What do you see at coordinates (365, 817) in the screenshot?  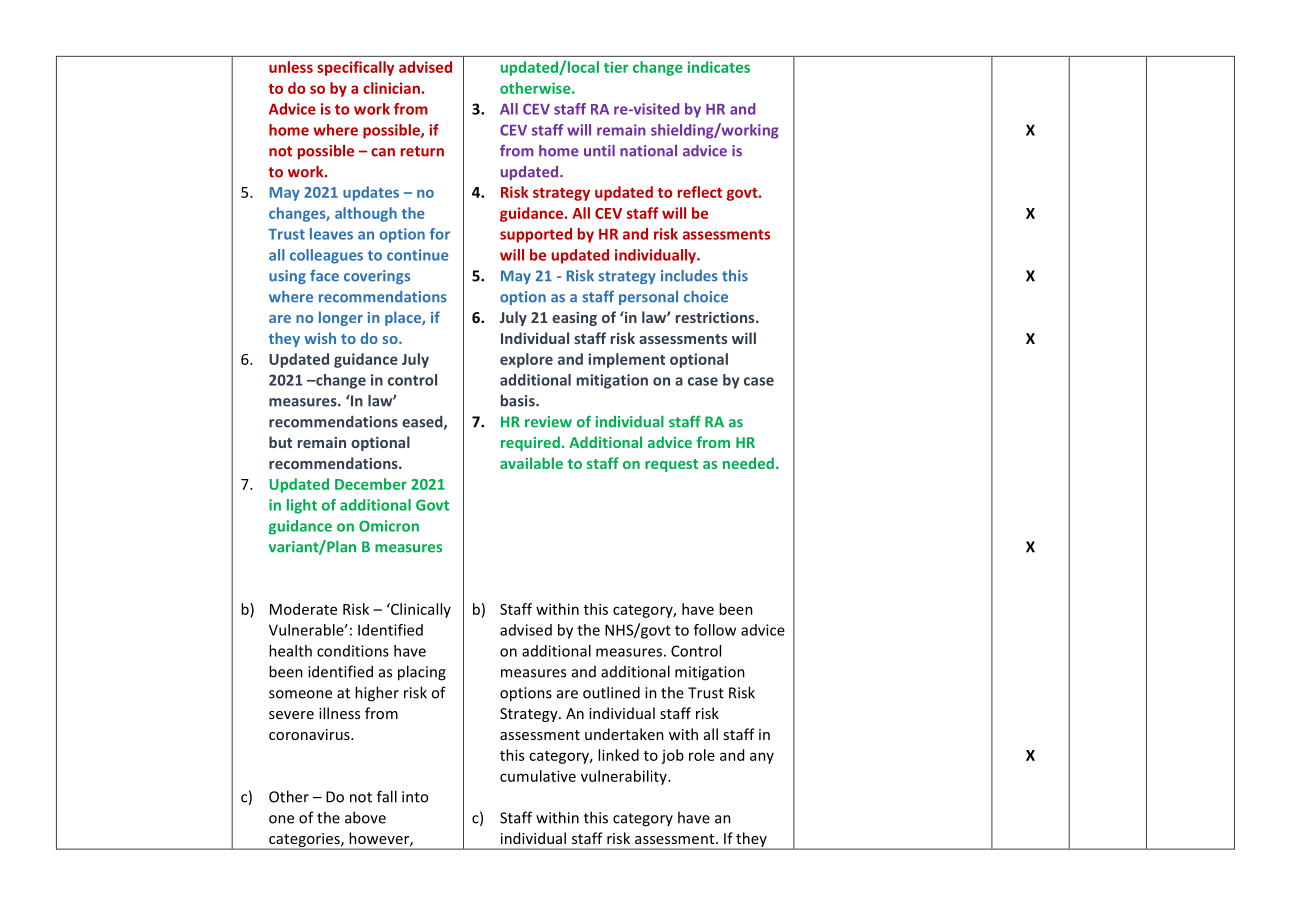 I see `above` at bounding box center [365, 817].
